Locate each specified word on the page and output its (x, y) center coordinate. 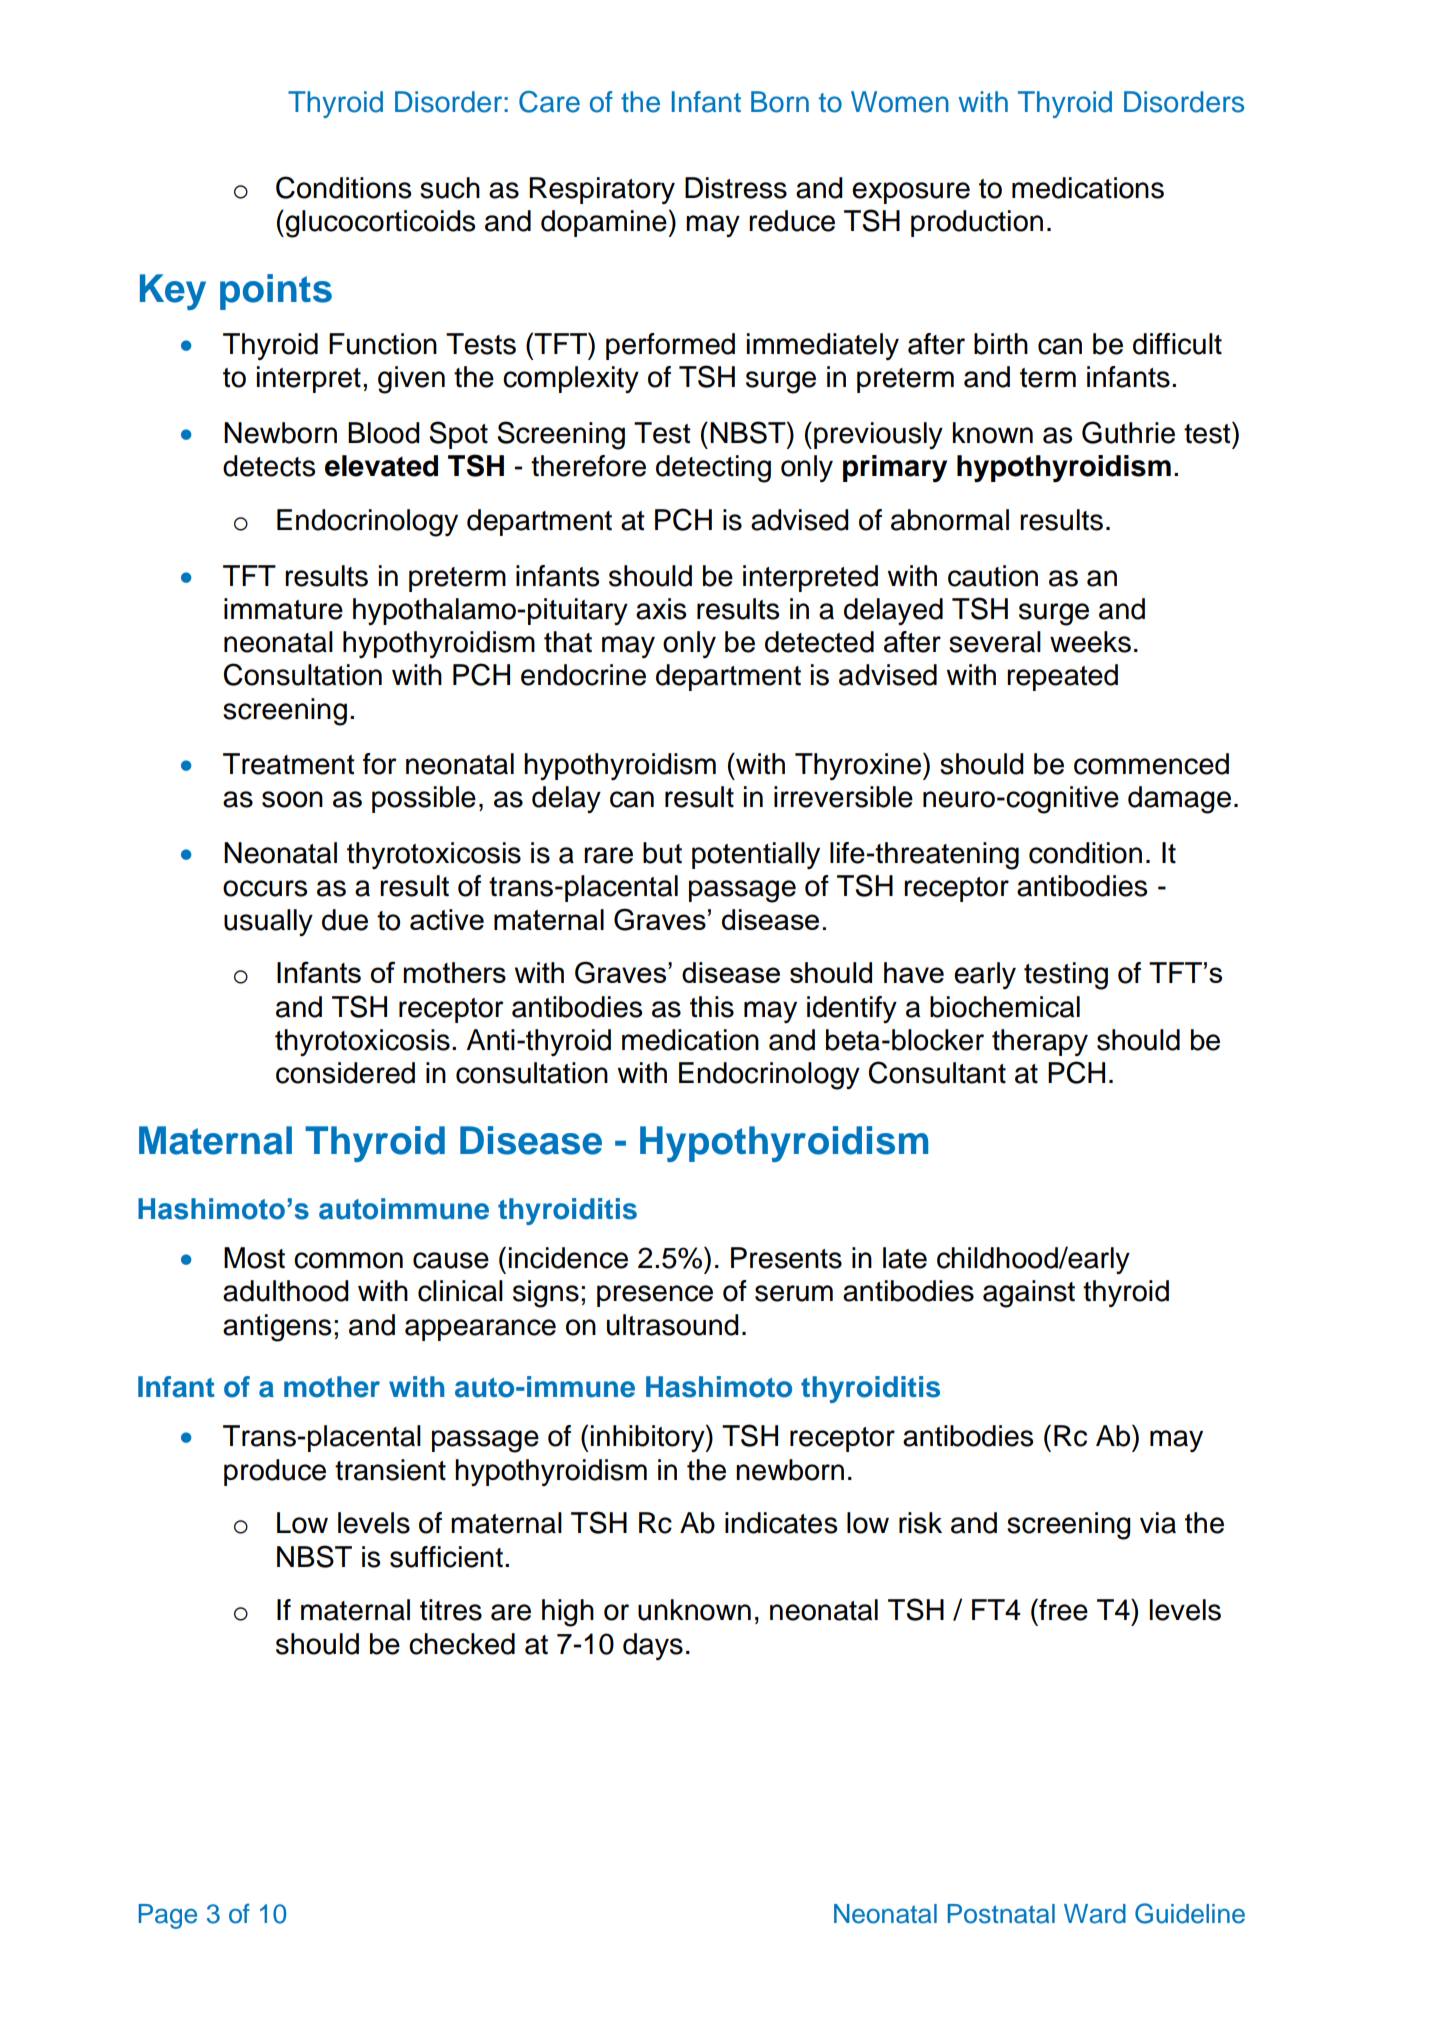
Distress (736, 188)
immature (283, 609)
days (653, 1646)
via (1158, 1523)
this (712, 1007)
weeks (1090, 642)
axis (661, 609)
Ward (1095, 1914)
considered (345, 1073)
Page (168, 1916)
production (977, 223)
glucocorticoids (380, 224)
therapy (1040, 1042)
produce (275, 1472)
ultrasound (673, 1325)
